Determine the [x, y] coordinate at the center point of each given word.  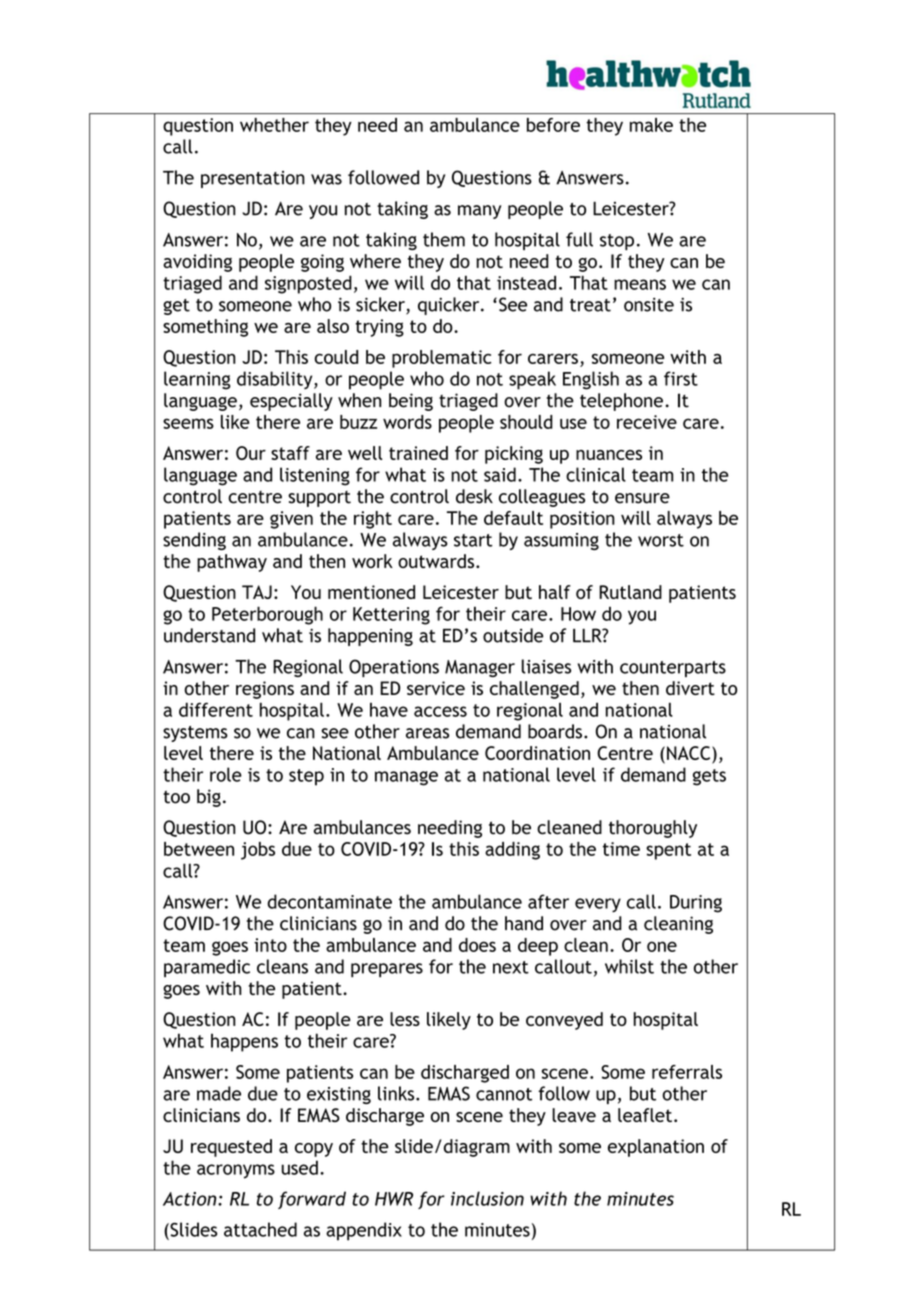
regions [265, 690]
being [411, 402]
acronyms [236, 1171]
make [651, 125]
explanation [656, 1148]
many [479, 212]
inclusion [487, 1198]
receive [647, 422]
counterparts [673, 669]
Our [251, 453]
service [436, 688]
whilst [629, 966]
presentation [253, 179]
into [270, 945]
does [477, 945]
